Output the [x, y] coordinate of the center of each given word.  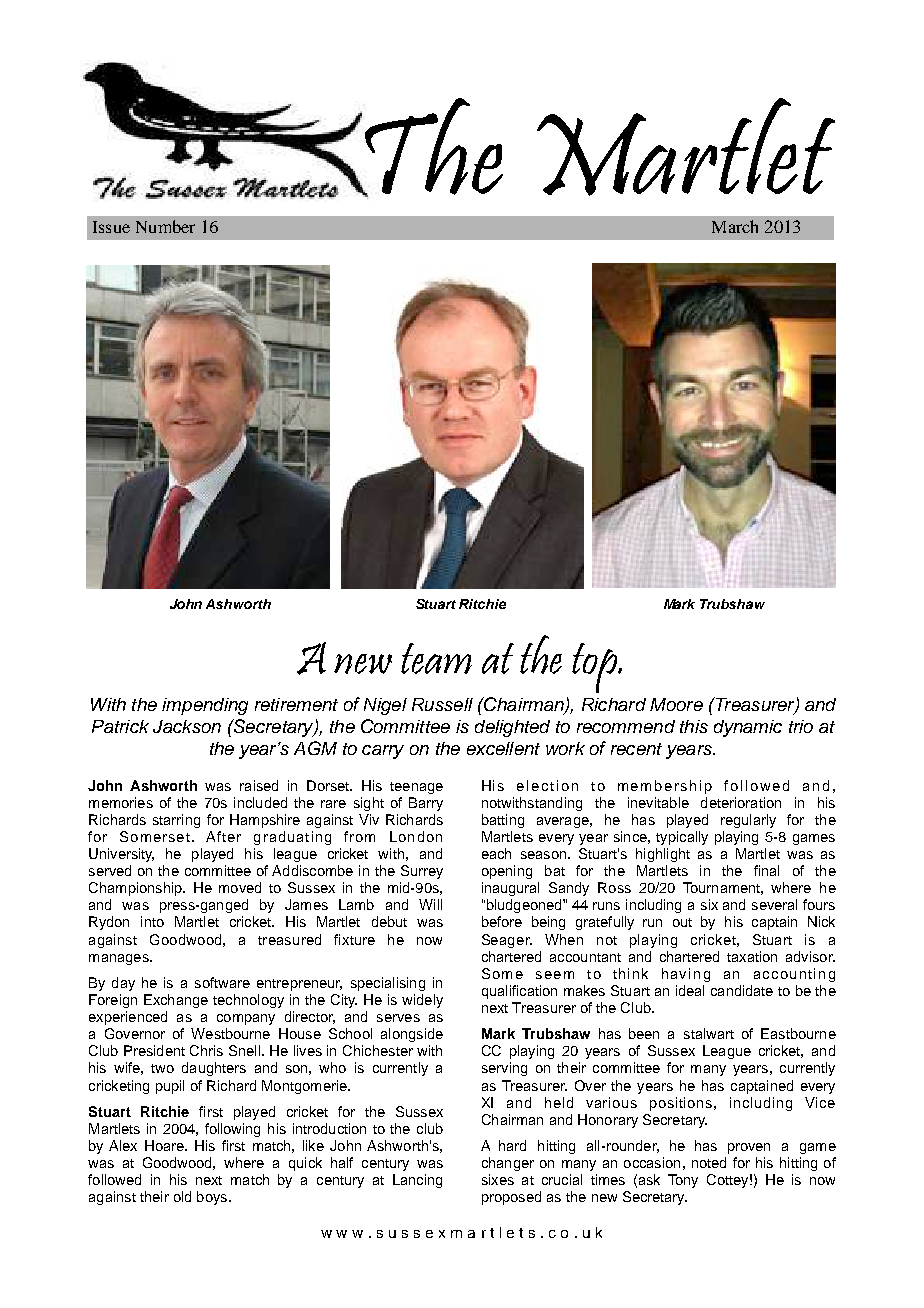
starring [176, 821]
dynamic [748, 728]
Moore [676, 704]
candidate [742, 990]
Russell [442, 704]
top [596, 668]
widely [422, 1001]
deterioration [741, 802]
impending [205, 706]
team [436, 658]
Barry [426, 804]
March [735, 226]
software [222, 982]
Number [165, 226]
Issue [111, 227]
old [182, 1196]
